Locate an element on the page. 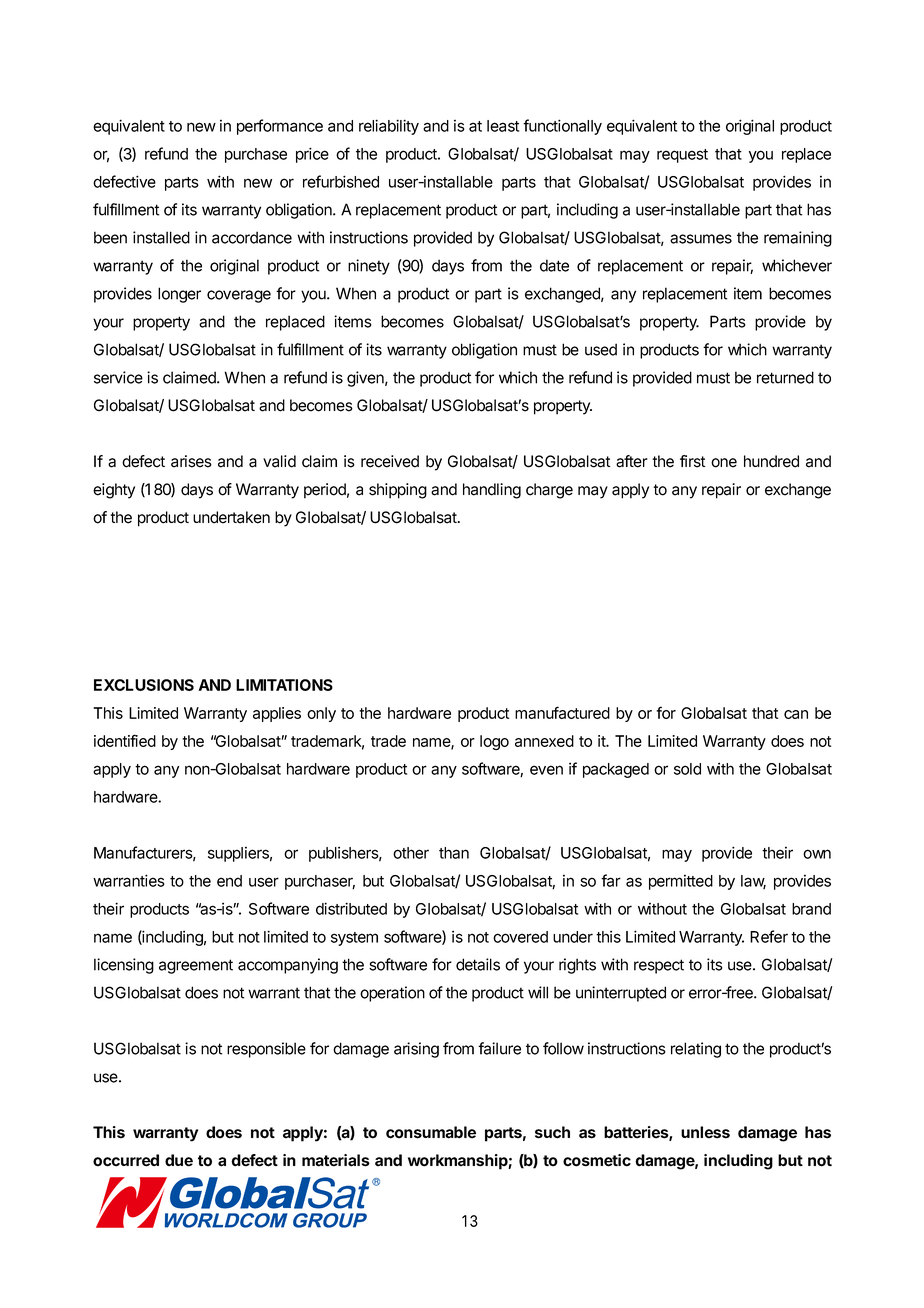 Image resolution: width=924 pixels, height=1308 pixels. sold is located at coordinates (687, 769).
